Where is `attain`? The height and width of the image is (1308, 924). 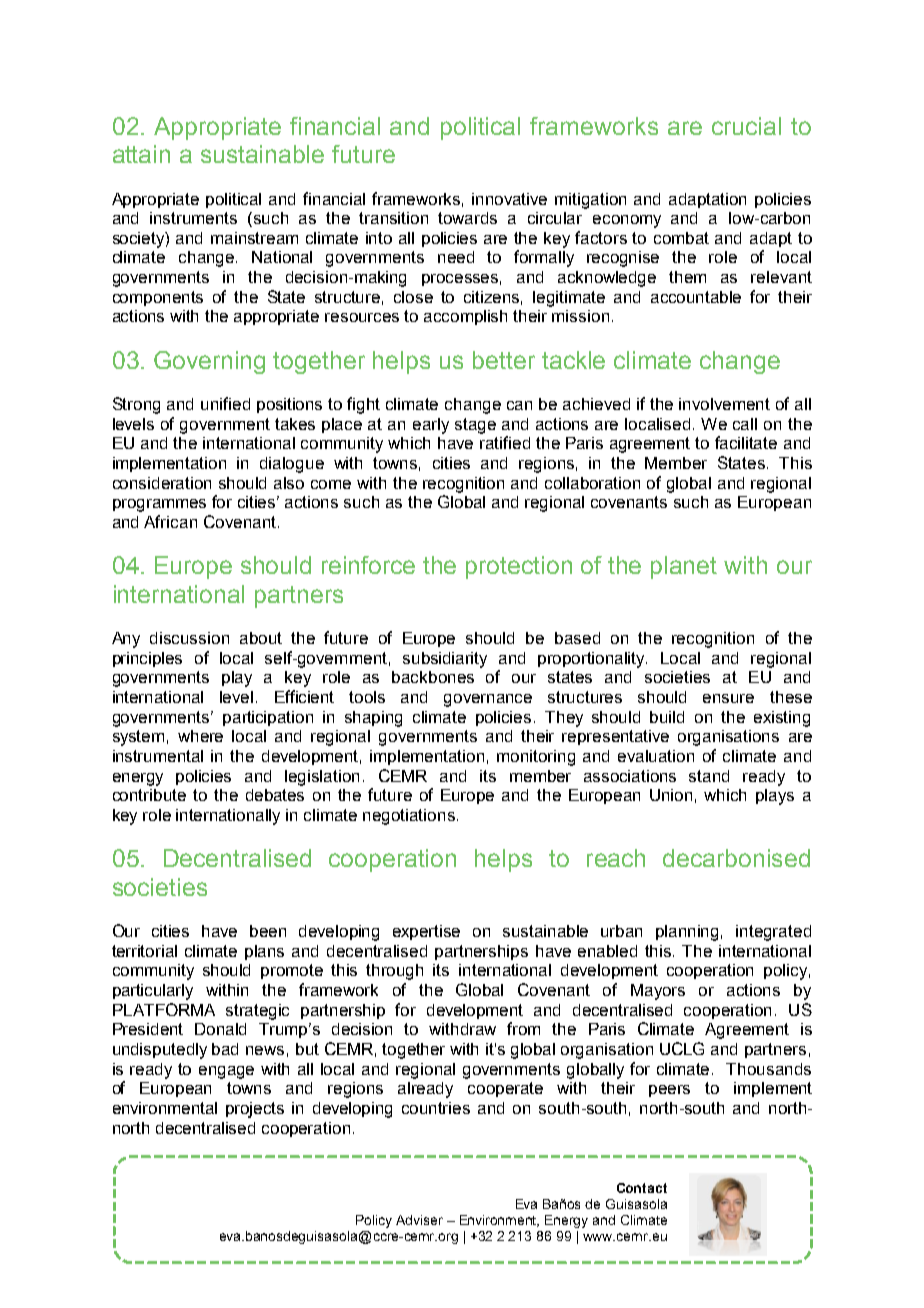 attain is located at coordinates (141, 154).
